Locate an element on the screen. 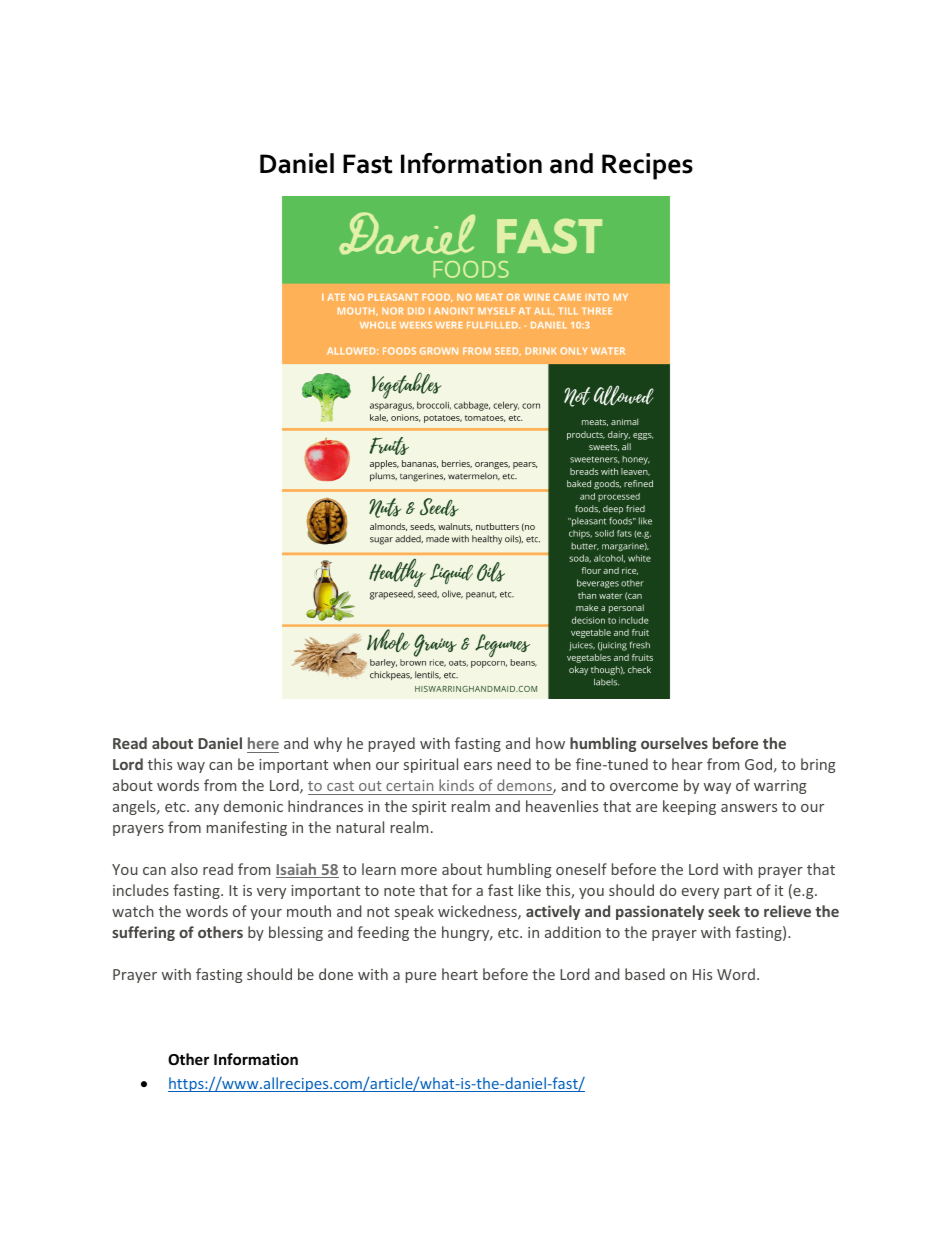  pure is located at coordinates (421, 977).
